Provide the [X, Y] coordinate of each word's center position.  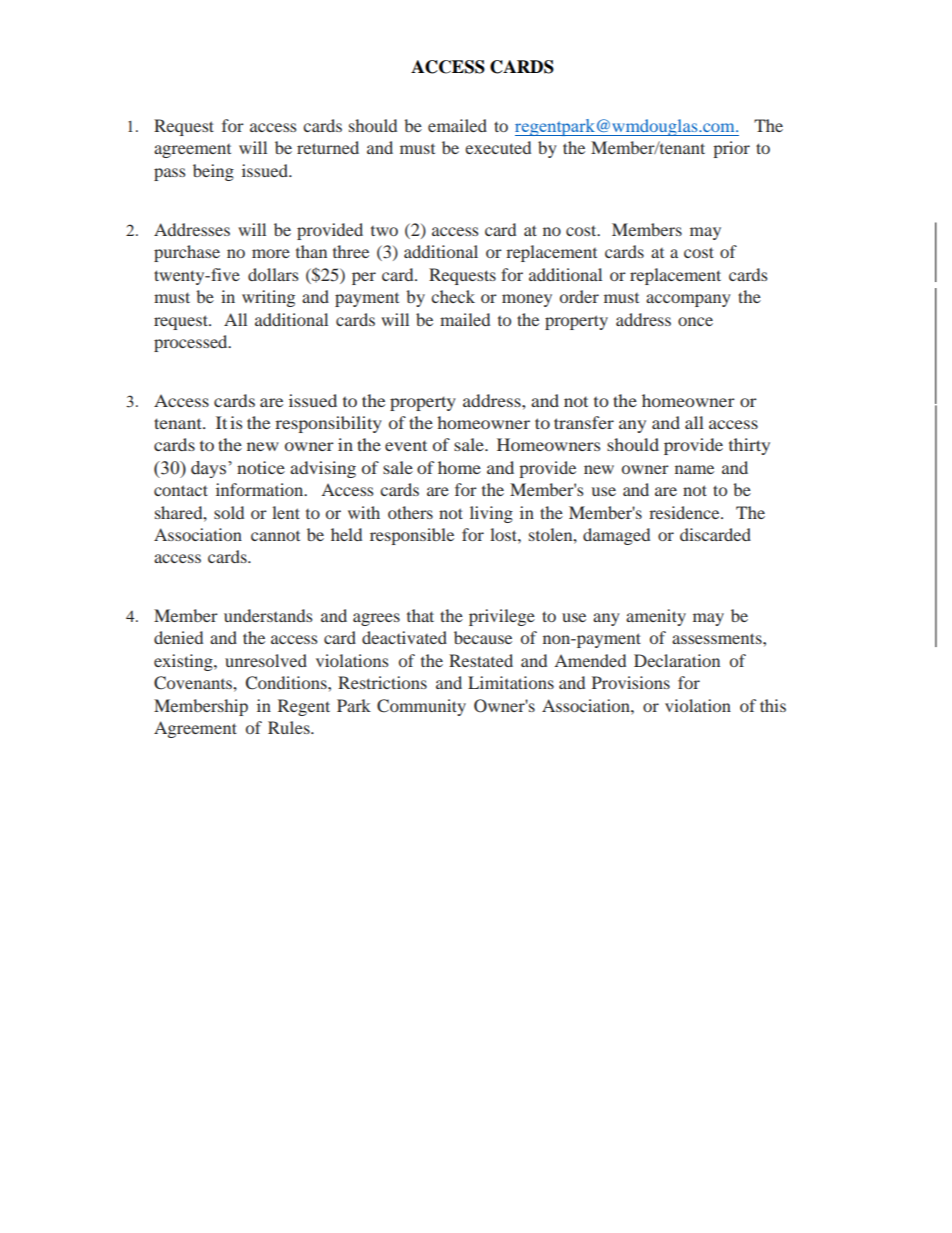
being [213, 172]
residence [685, 512]
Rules [290, 727]
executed [498, 147]
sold [229, 512]
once [695, 321]
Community [421, 707]
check [453, 296]
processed [192, 343]
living [491, 514]
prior [731, 149]
